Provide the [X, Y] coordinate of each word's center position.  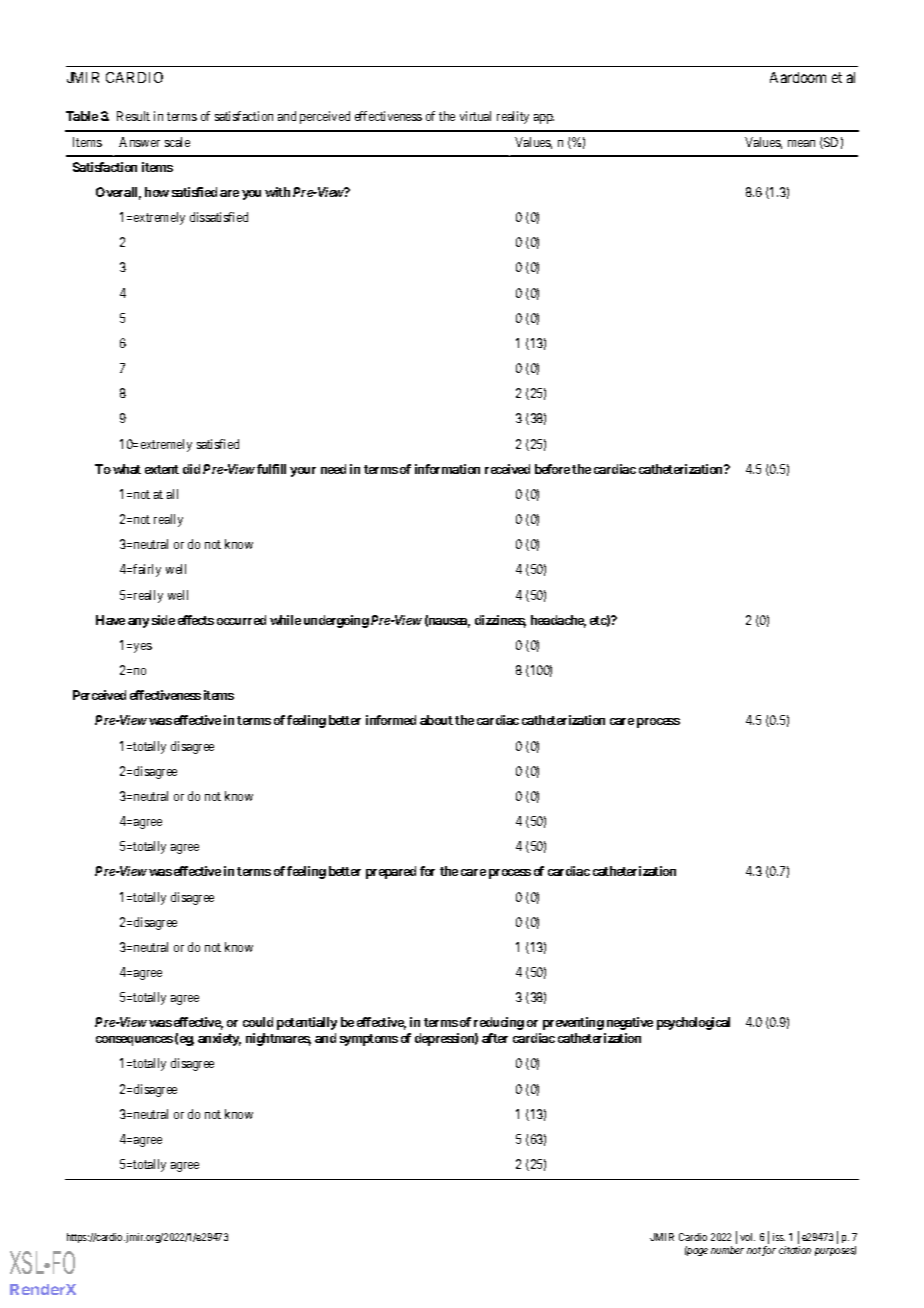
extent [162, 469]
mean [801, 143]
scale [177, 142]
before [552, 469]
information [447, 469]
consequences [134, 1041]
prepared [391, 872]
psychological [693, 1023]
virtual [475, 116]
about [436, 720]
